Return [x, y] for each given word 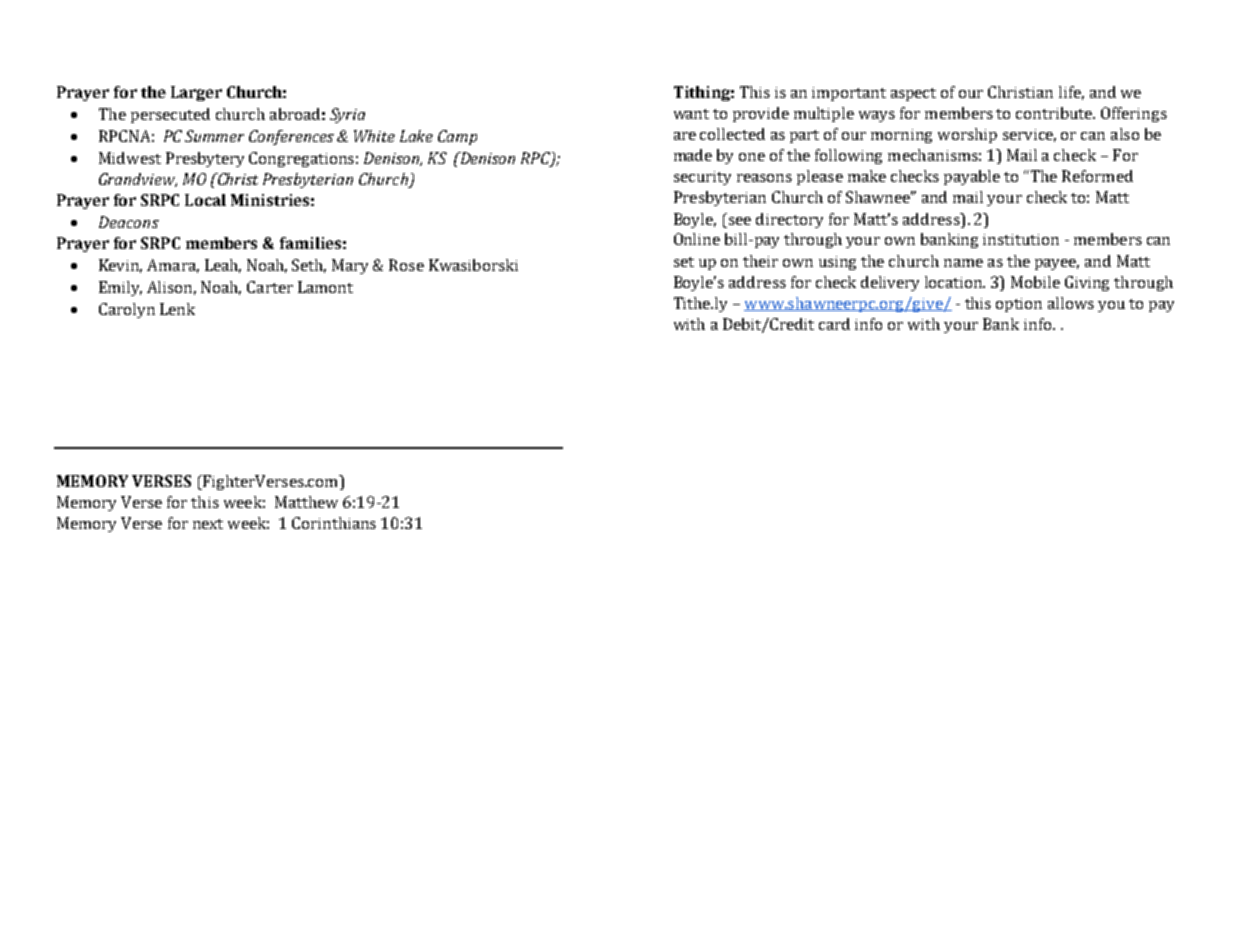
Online [697, 239]
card [834, 324]
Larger [196, 93]
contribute [1055, 113]
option [1019, 305]
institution [1021, 239]
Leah [223, 266]
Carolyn [127, 310]
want [691, 114]
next [208, 524]
